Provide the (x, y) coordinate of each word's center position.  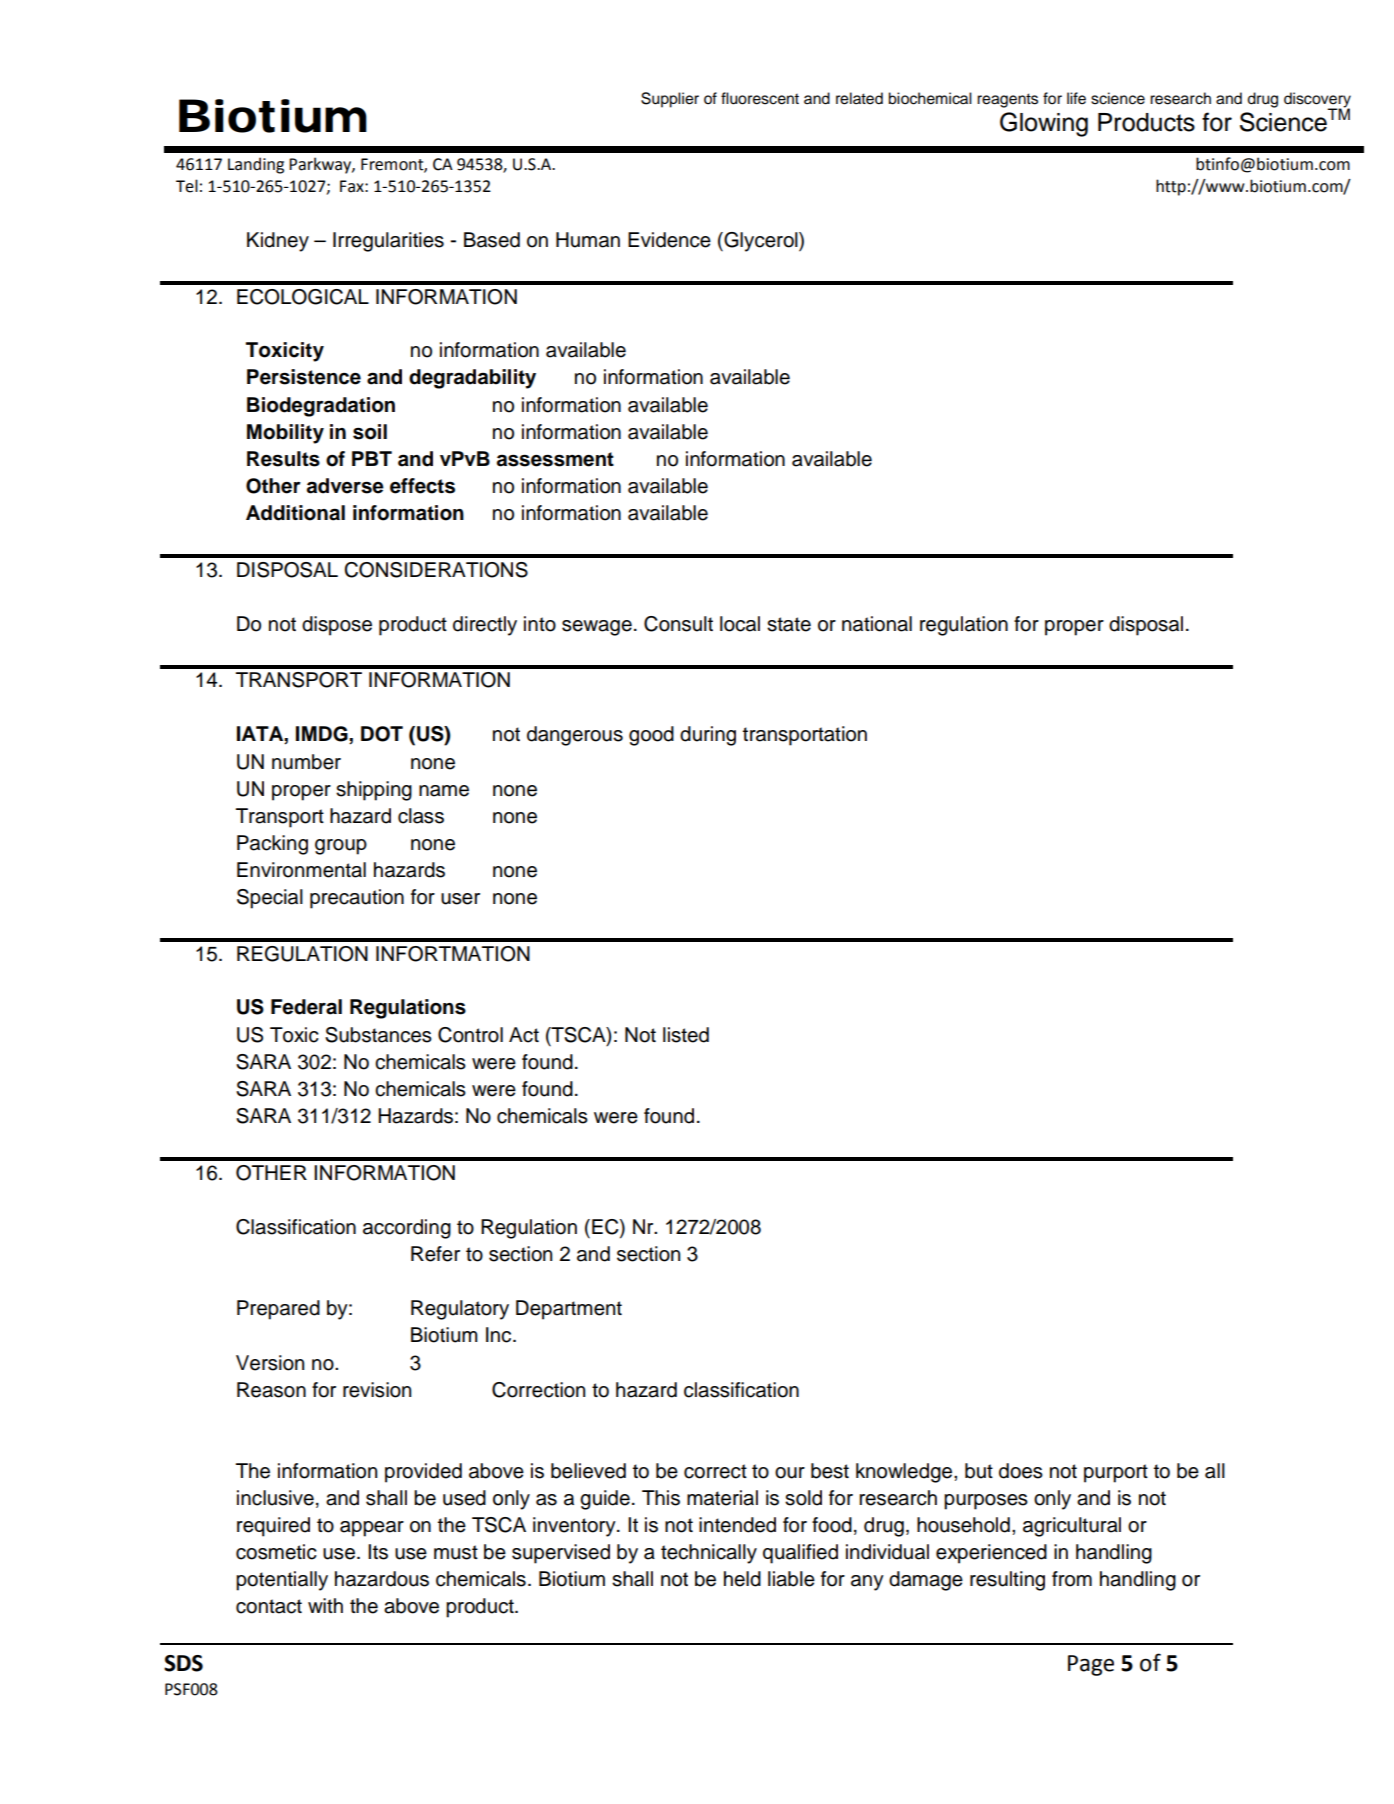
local (740, 624)
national (877, 624)
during (708, 736)
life (1076, 98)
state (789, 624)
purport (1116, 1473)
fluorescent (760, 98)
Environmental (301, 870)
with (325, 1605)
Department (569, 1310)
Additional (295, 513)
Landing (256, 165)
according (407, 1229)
